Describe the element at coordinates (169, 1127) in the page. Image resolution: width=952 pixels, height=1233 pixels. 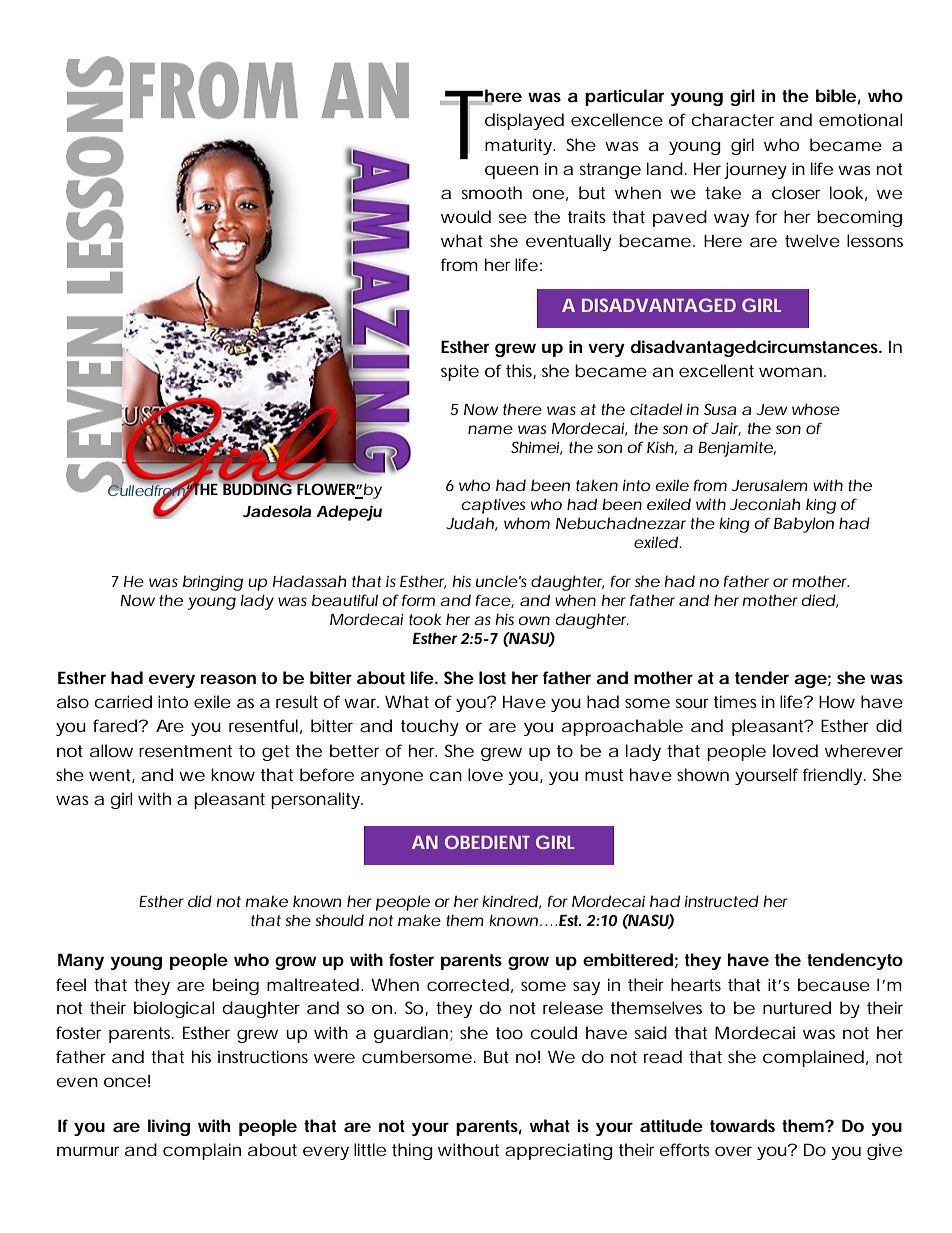
I see `living` at that location.
